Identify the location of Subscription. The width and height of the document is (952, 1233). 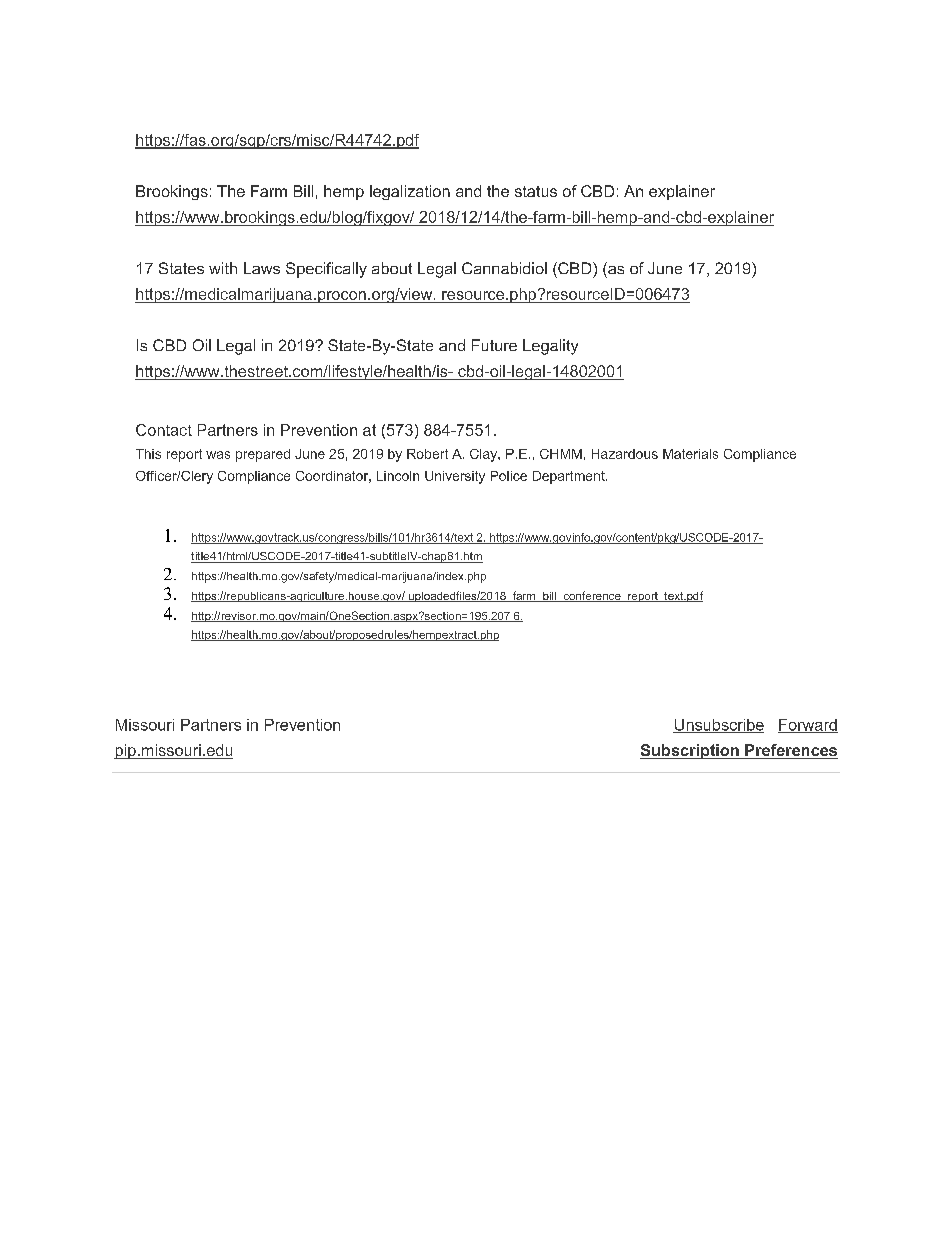
(690, 751).
